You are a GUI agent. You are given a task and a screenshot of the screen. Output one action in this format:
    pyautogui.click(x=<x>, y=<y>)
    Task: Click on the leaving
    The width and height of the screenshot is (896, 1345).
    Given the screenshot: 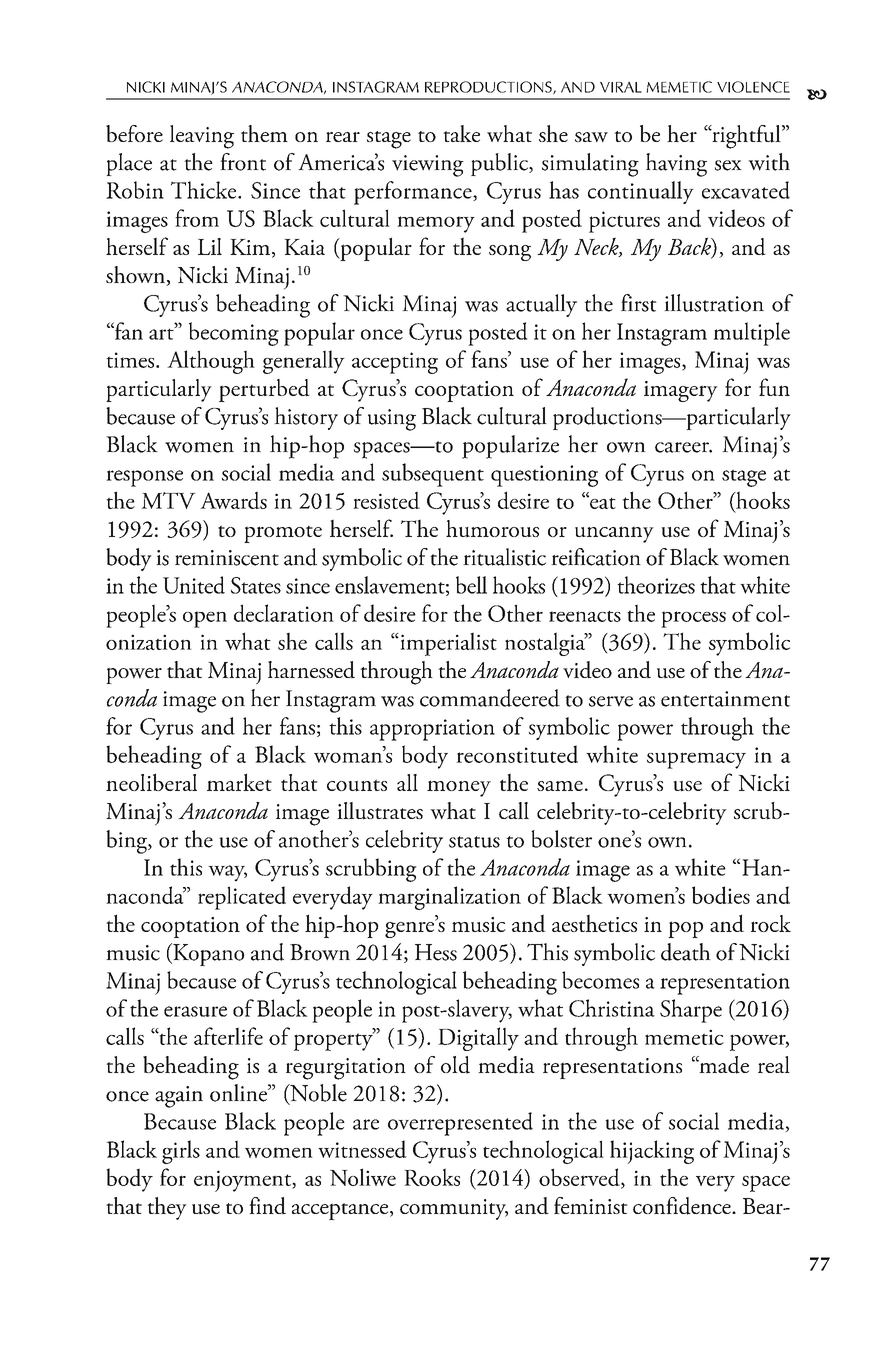 What is the action you would take?
    pyautogui.click(x=202, y=137)
